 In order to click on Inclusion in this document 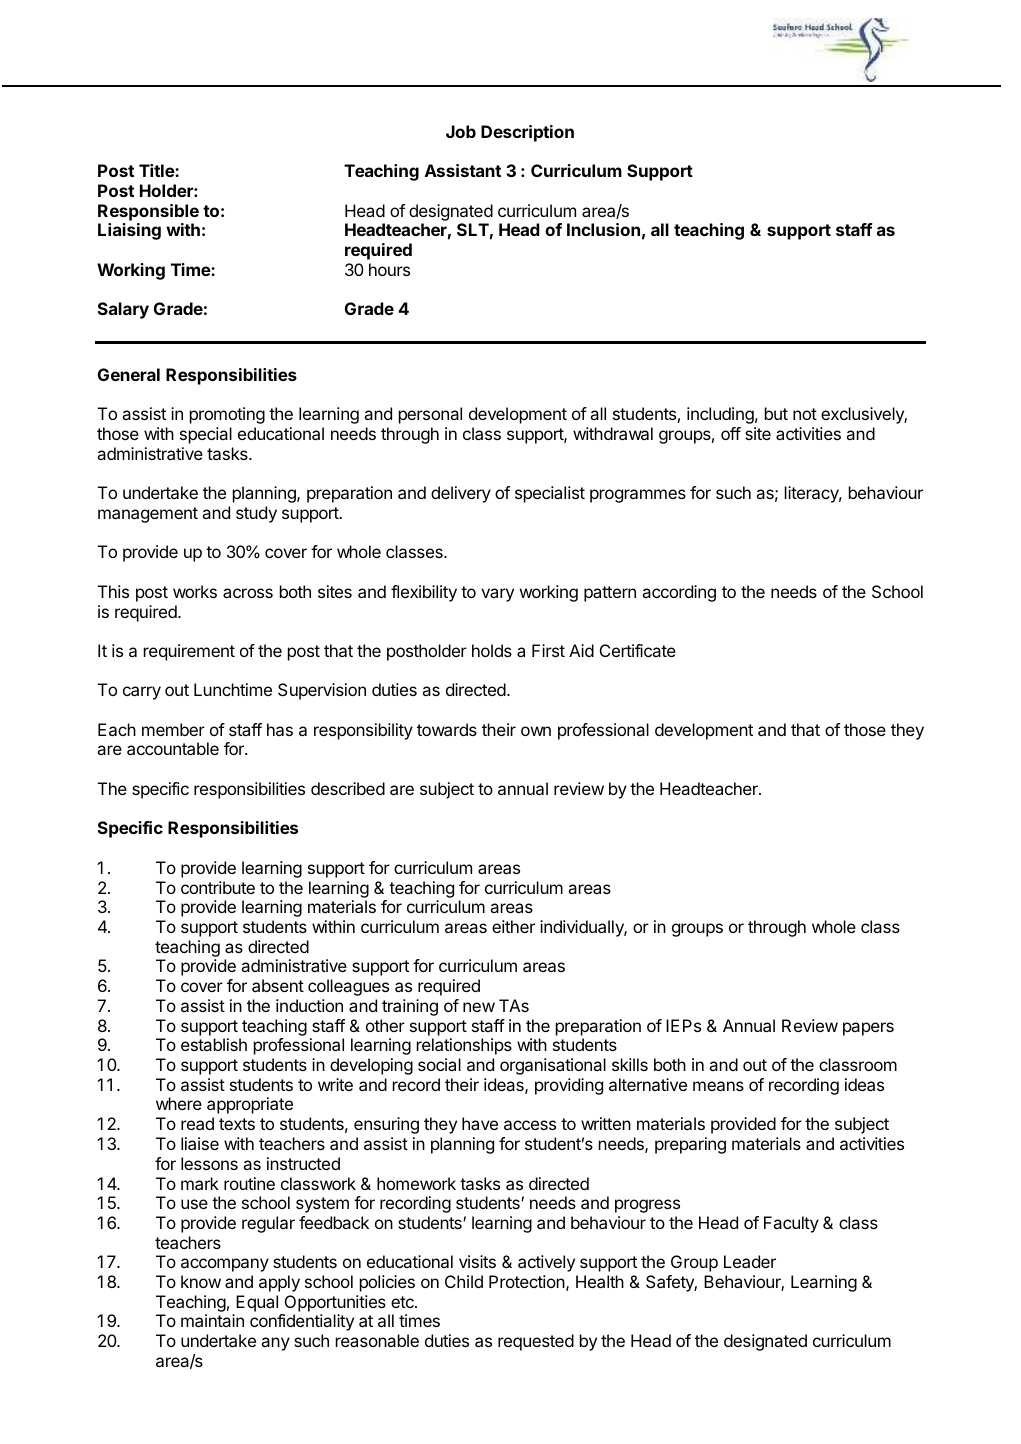, I will do `click(603, 229)`.
